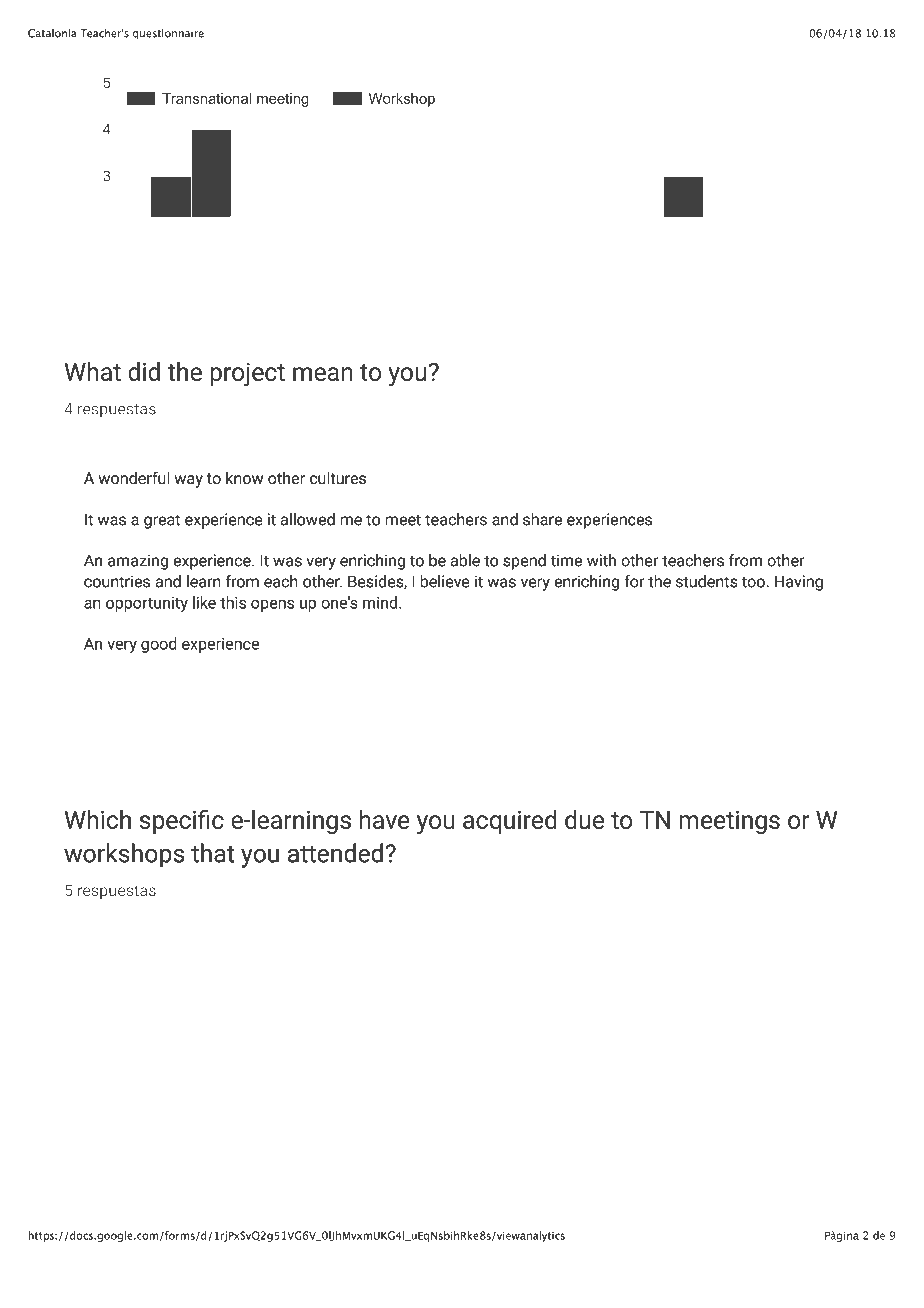 The height and width of the screenshot is (1308, 924). I want to click on students, so click(707, 581).
